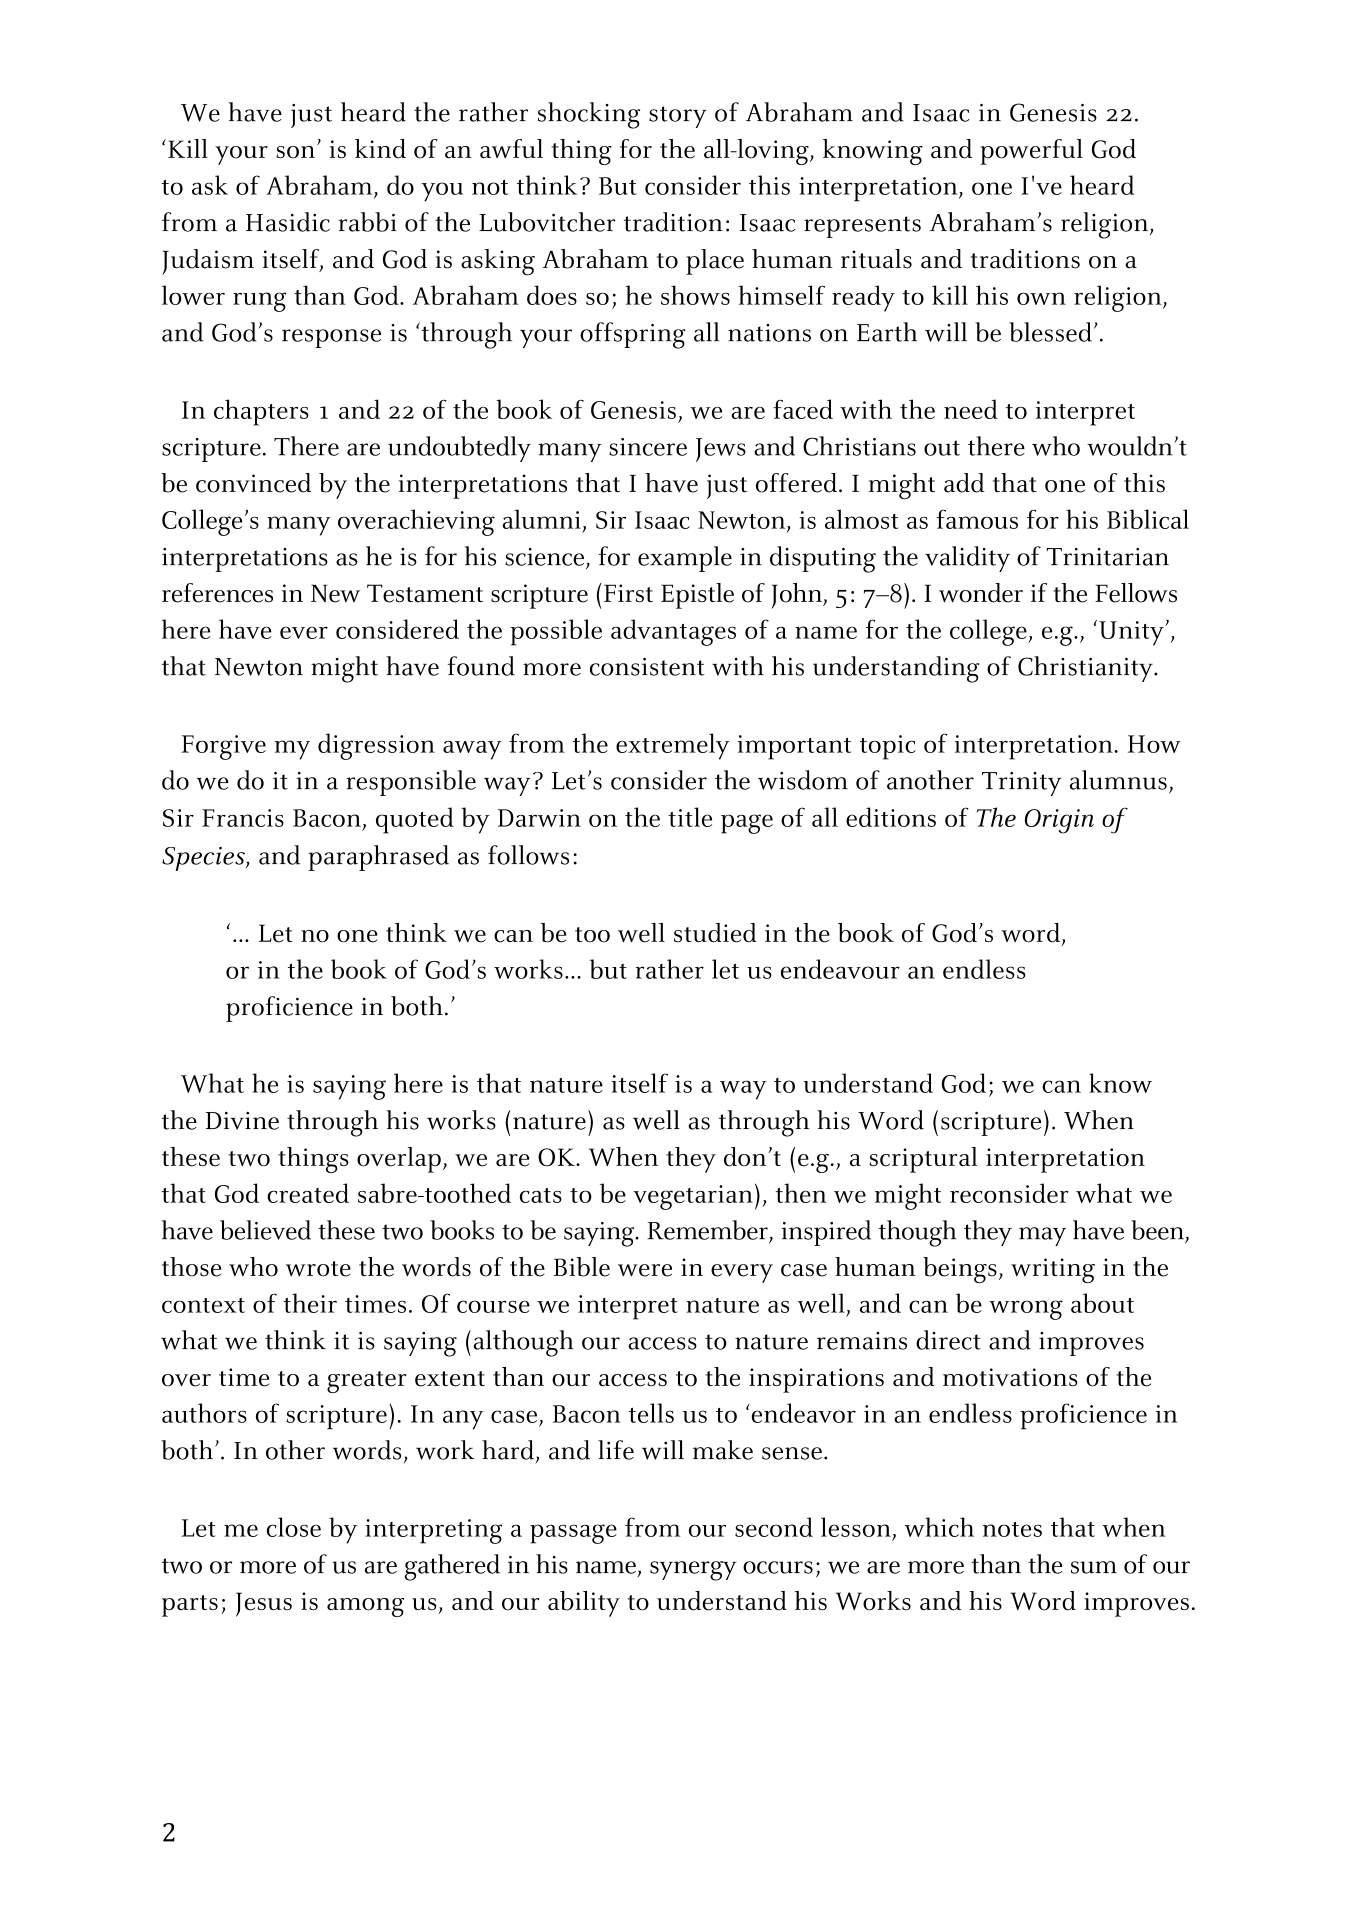 The image size is (1352, 1912). Describe the element at coordinates (318, 1269) in the screenshot. I see `wrote` at that location.
